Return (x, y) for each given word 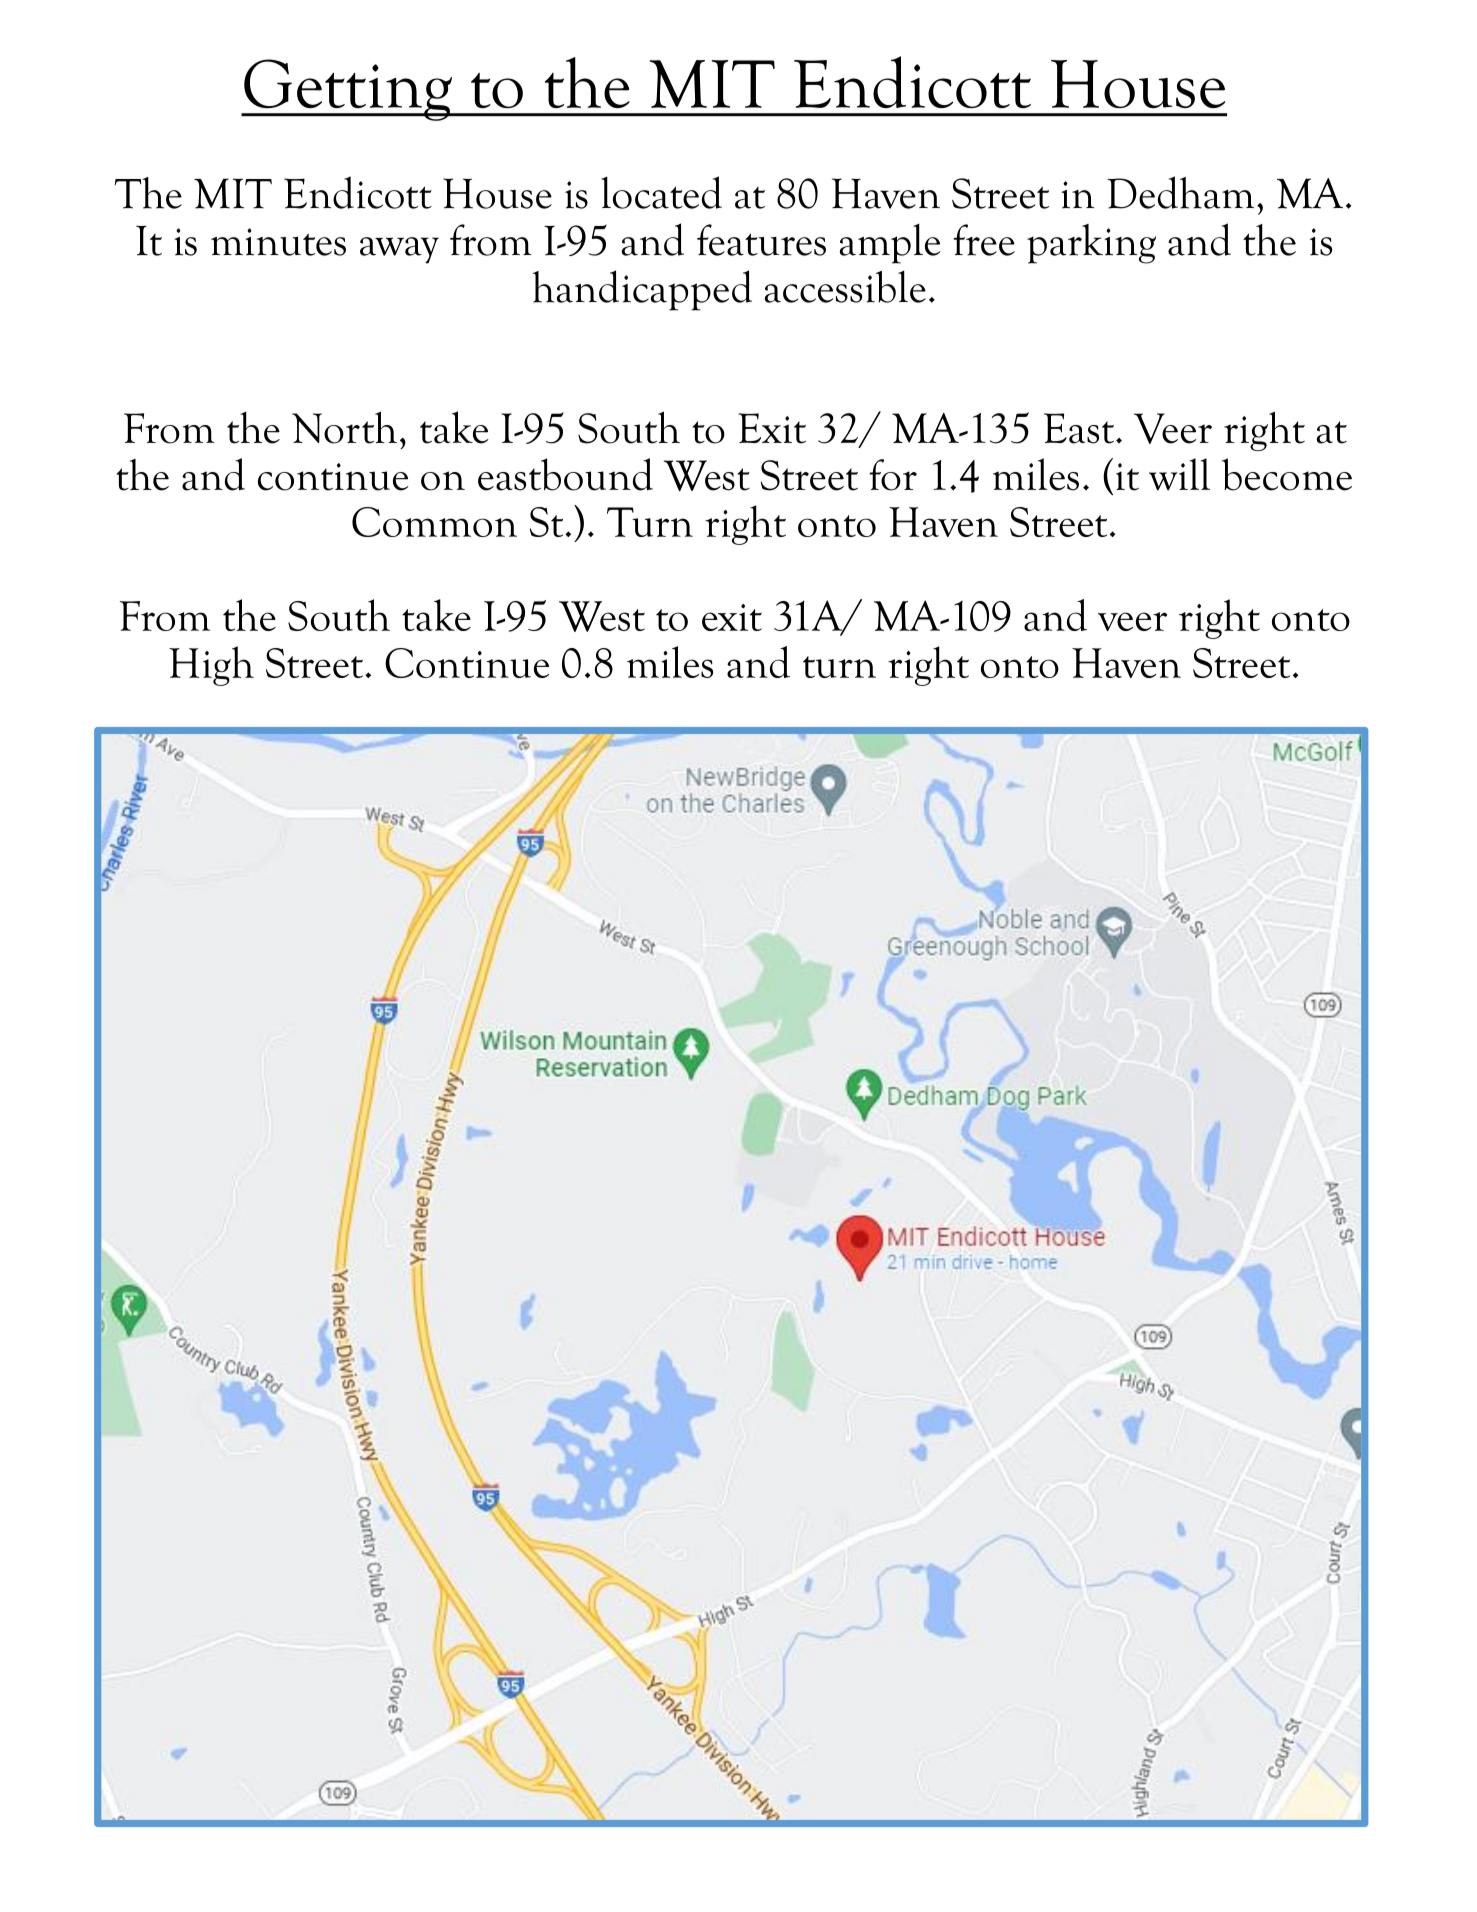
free (984, 240)
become (1287, 474)
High (211, 666)
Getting (348, 90)
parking (1091, 244)
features (761, 240)
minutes (278, 242)
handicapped (642, 290)
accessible (845, 287)
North (344, 428)
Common (434, 522)
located (661, 192)
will (1179, 474)
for (893, 475)
